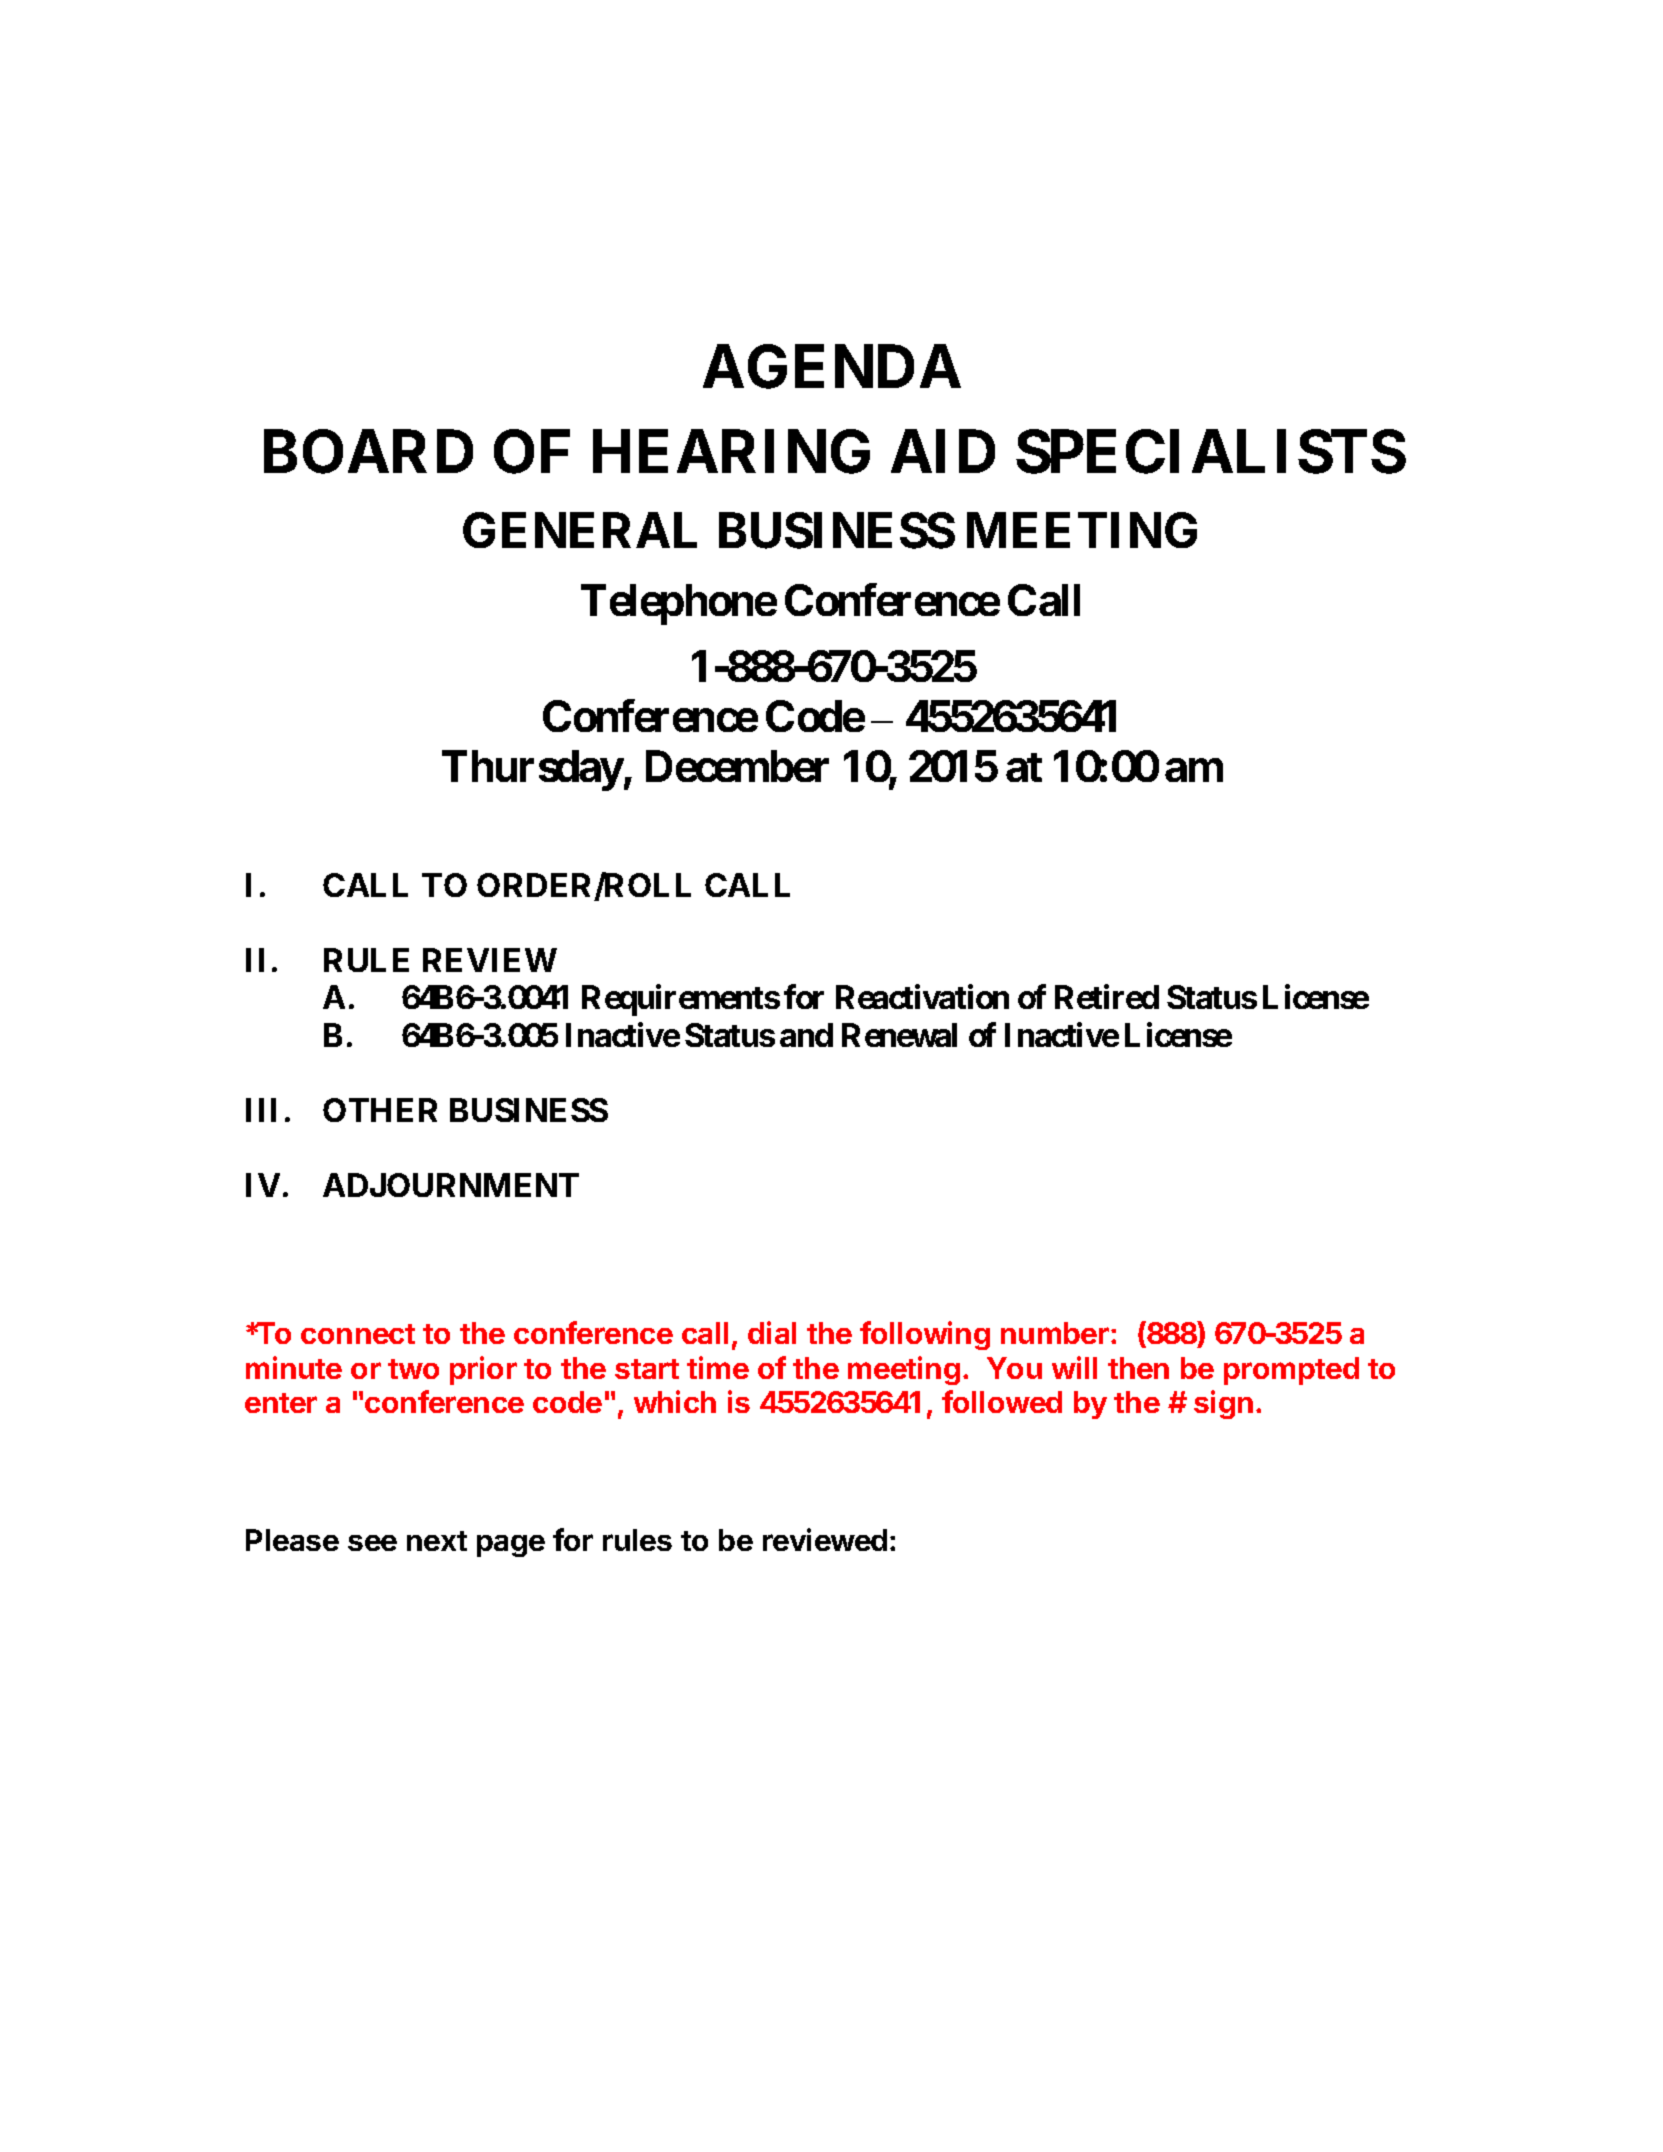  What do you see at coordinates (380, 1110) in the document?
I see `OTHER` at bounding box center [380, 1110].
